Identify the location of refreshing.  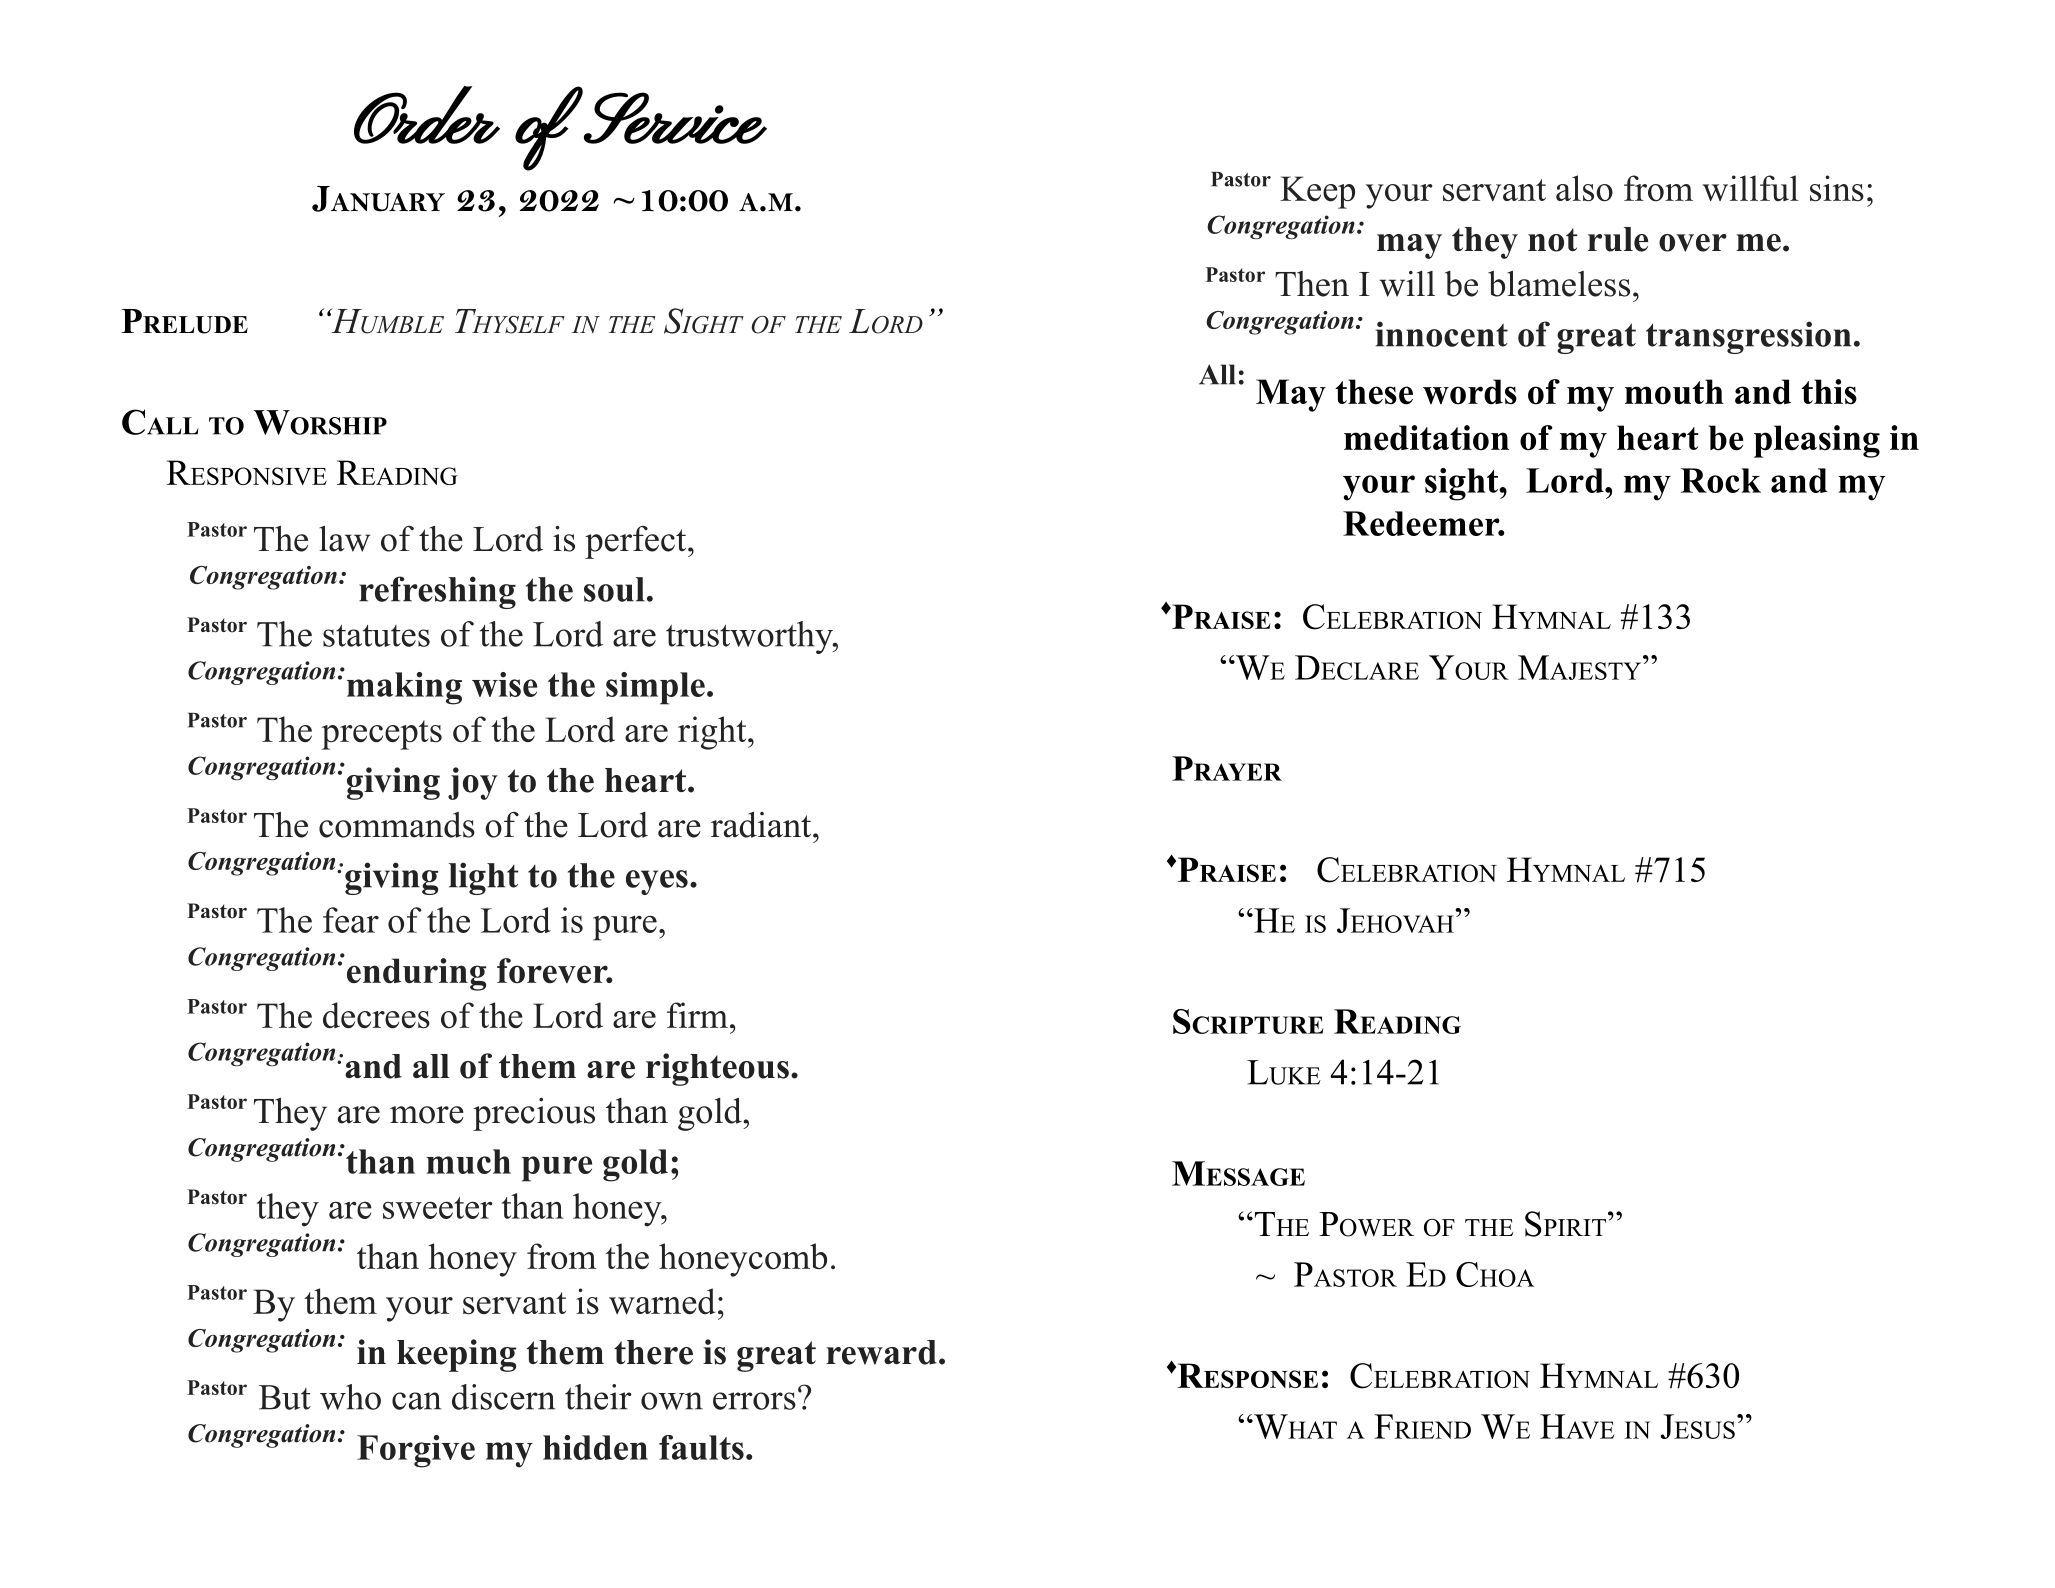
(437, 592).
